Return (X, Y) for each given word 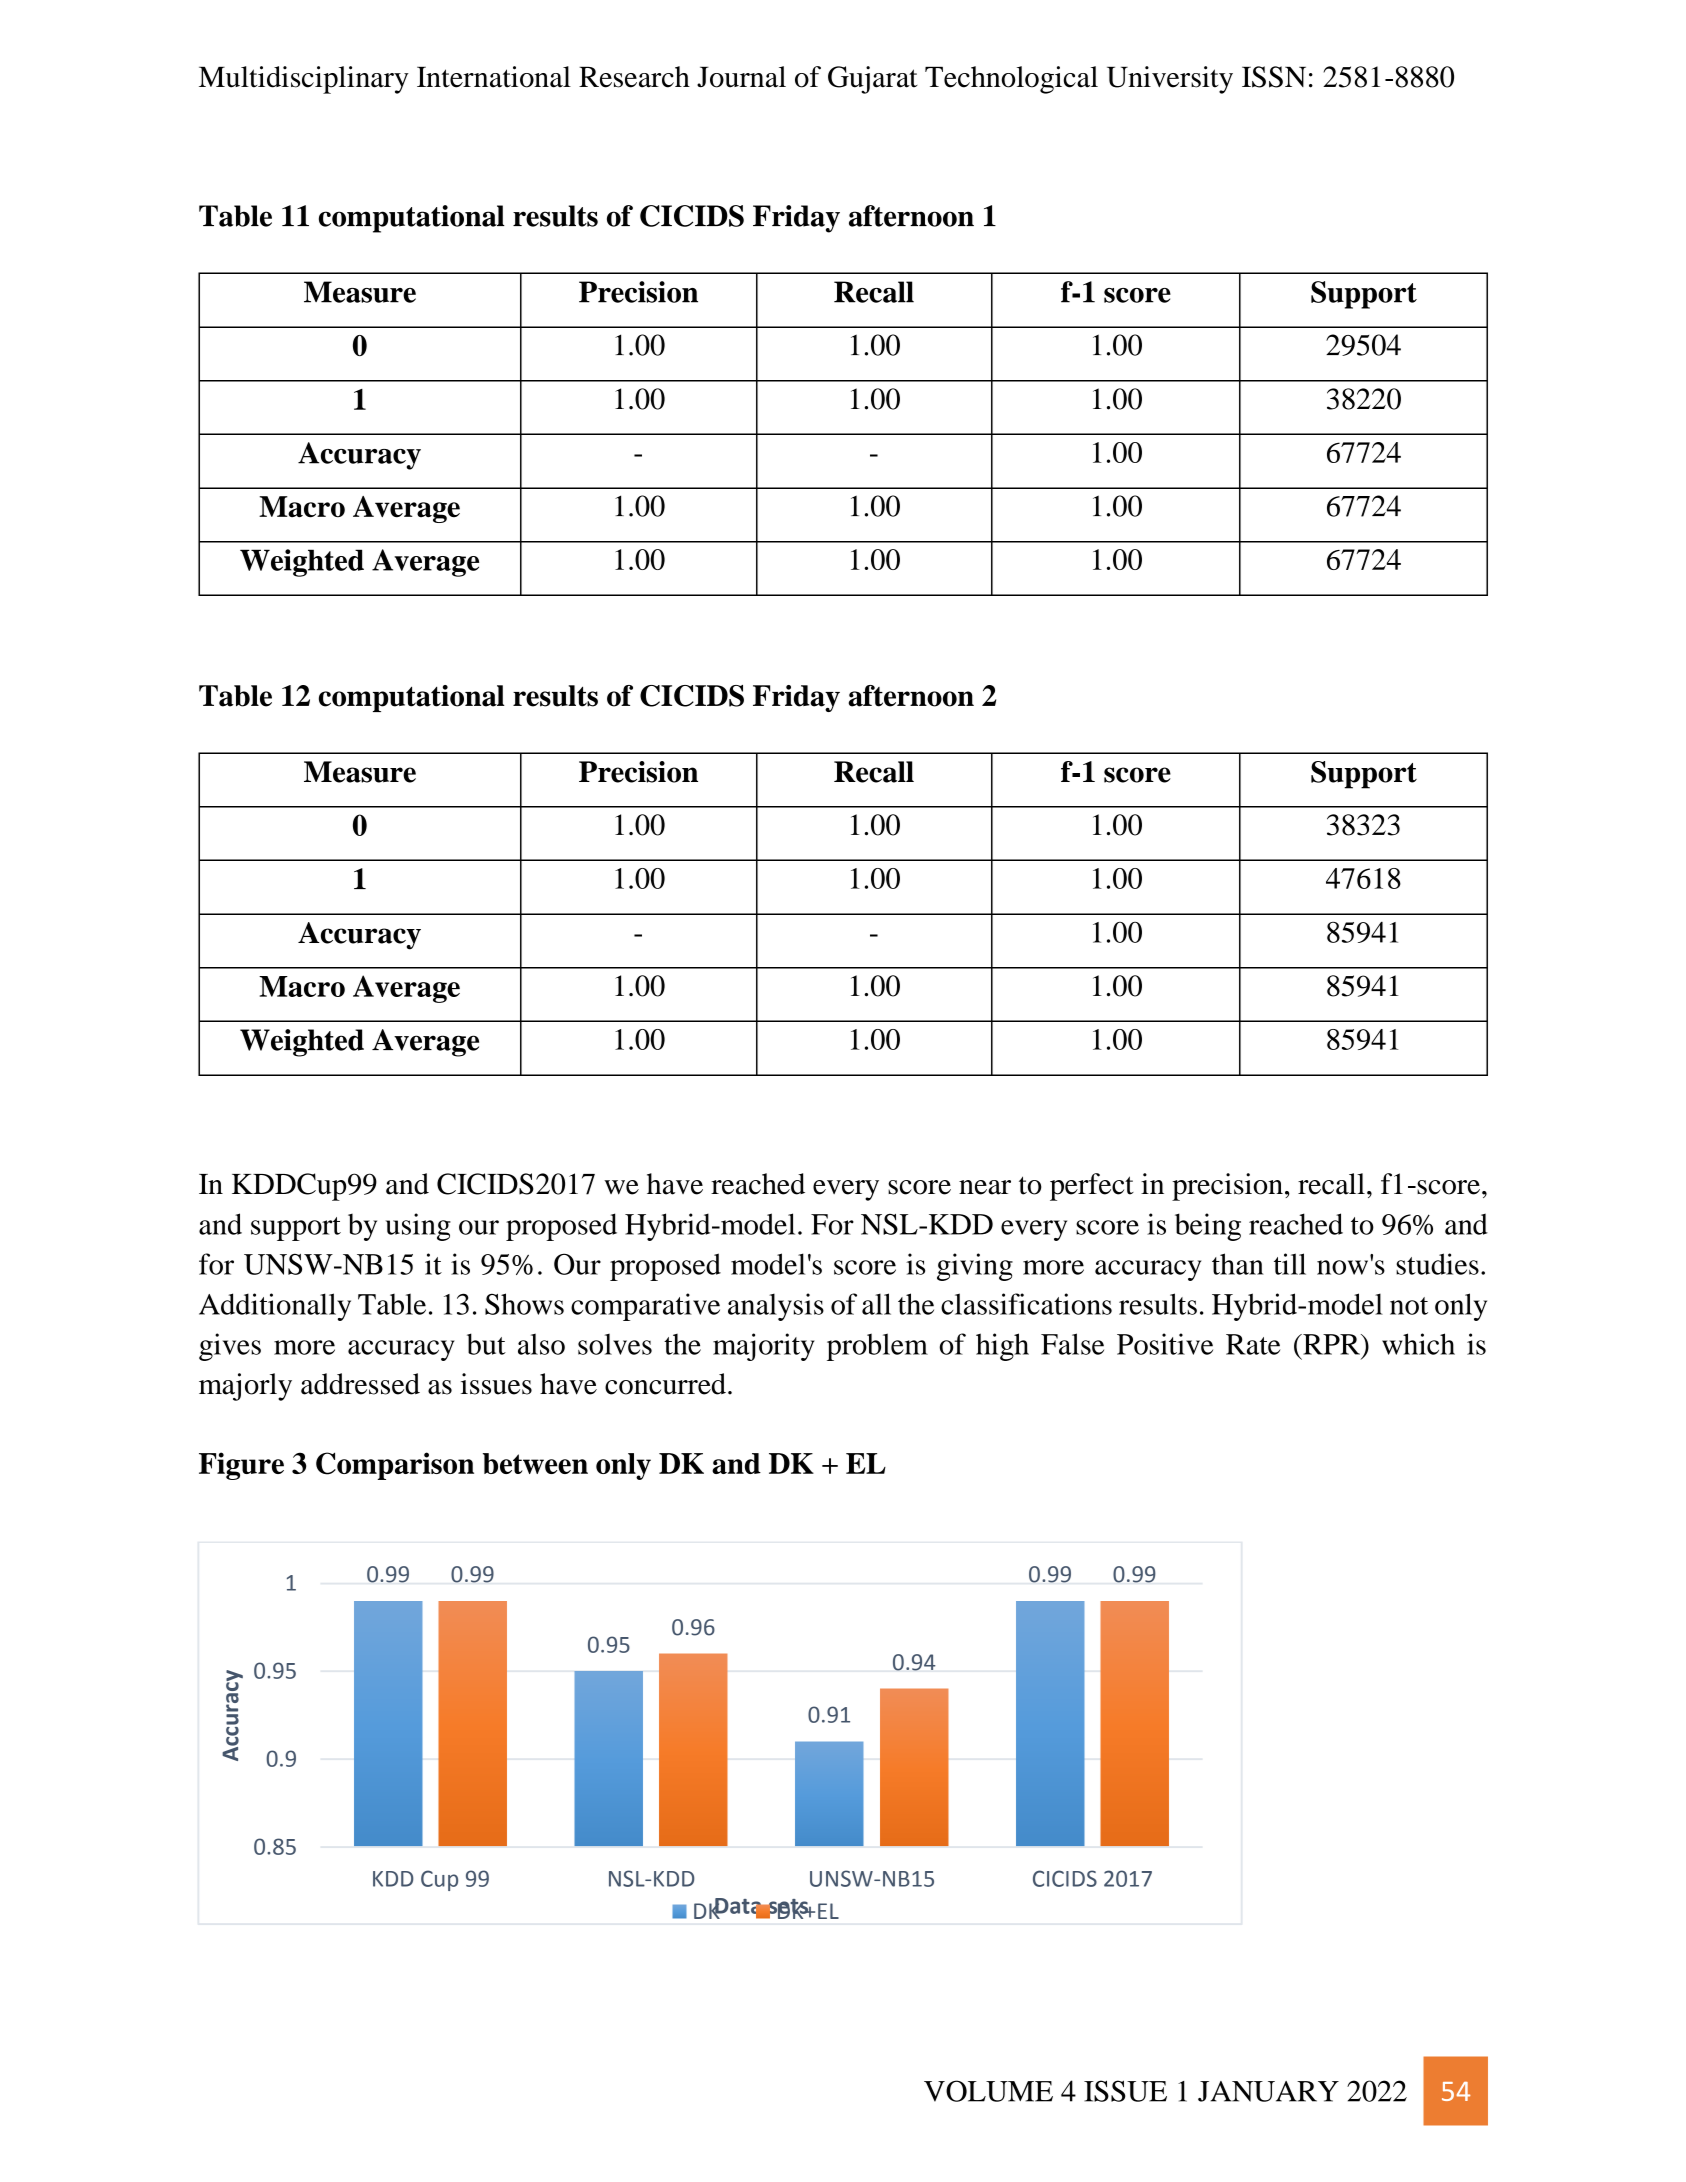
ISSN (1274, 77)
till (1290, 1264)
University (1170, 80)
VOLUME (988, 2091)
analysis (776, 1307)
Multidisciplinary (304, 80)
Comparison (395, 1466)
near (985, 1187)
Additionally (275, 1307)
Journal (741, 77)
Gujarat (873, 80)
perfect (1092, 1187)
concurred (665, 1384)
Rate (1253, 1344)
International (494, 77)
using (418, 1227)
